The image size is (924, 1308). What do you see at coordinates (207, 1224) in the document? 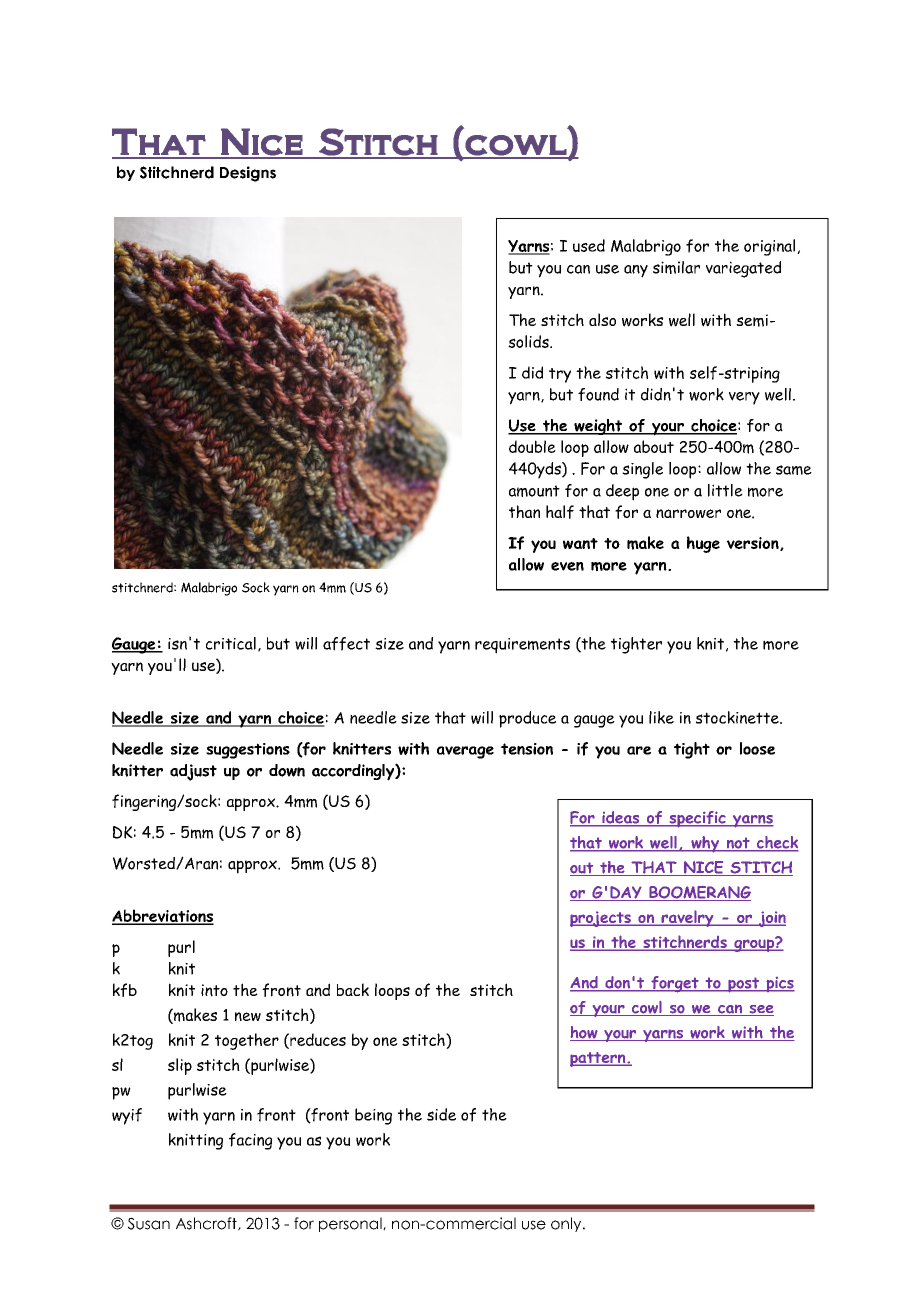
I see `Ashcroft` at bounding box center [207, 1224].
